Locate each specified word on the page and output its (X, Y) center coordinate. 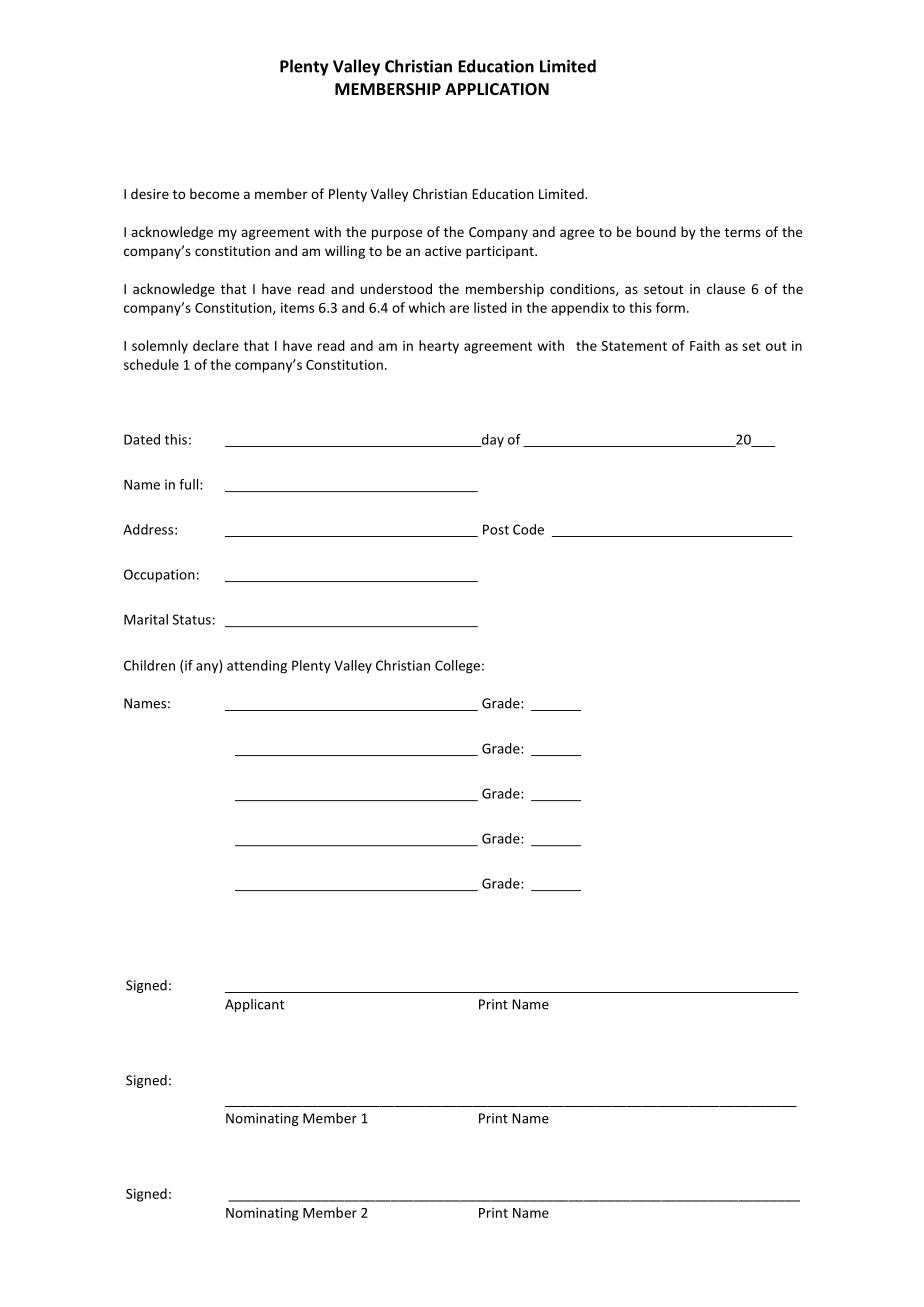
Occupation (159, 576)
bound (656, 231)
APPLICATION (497, 89)
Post (496, 529)
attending (257, 667)
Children (149, 665)
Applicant (254, 1005)
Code (528, 529)
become (214, 193)
